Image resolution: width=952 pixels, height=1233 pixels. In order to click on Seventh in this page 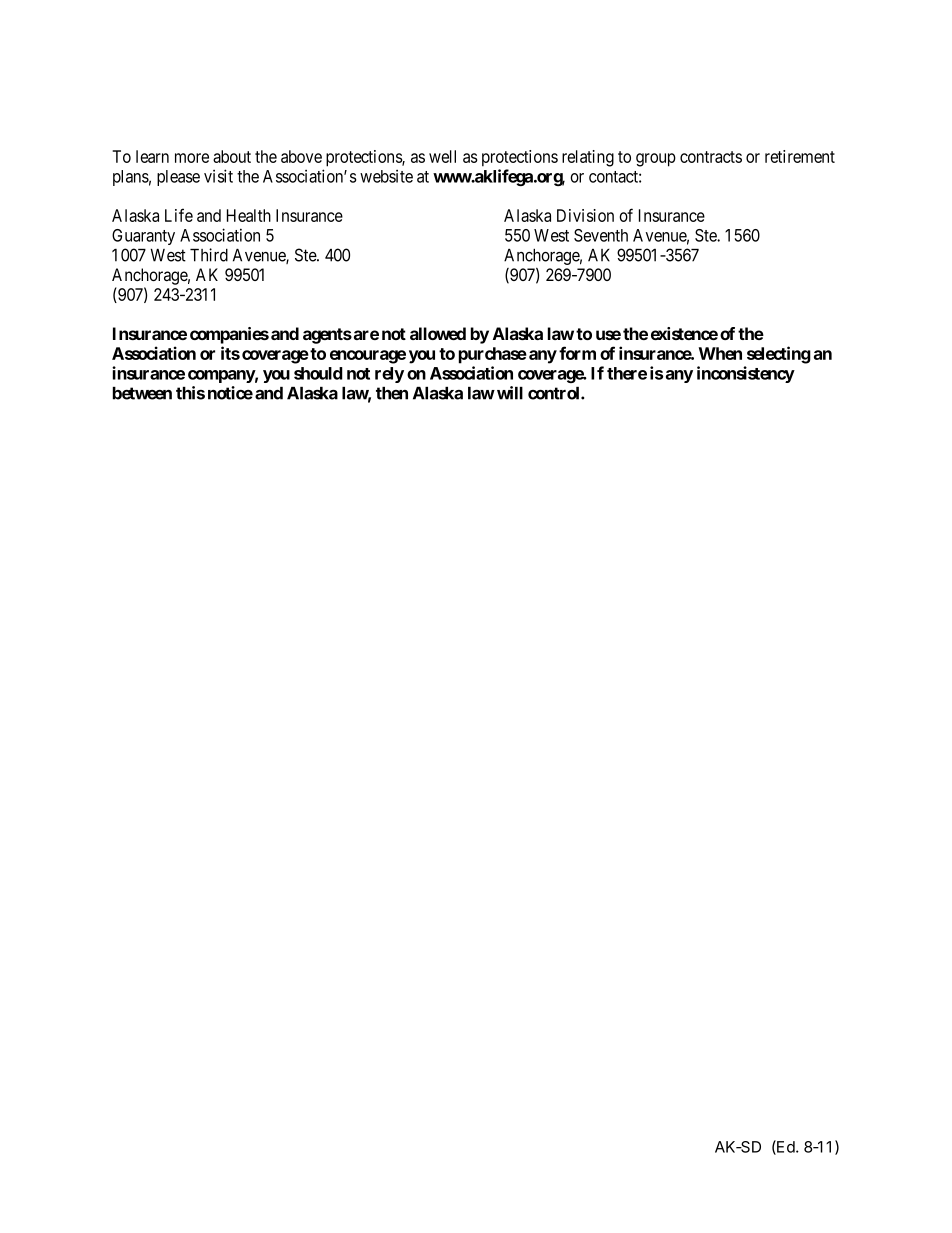, I will do `click(601, 235)`.
